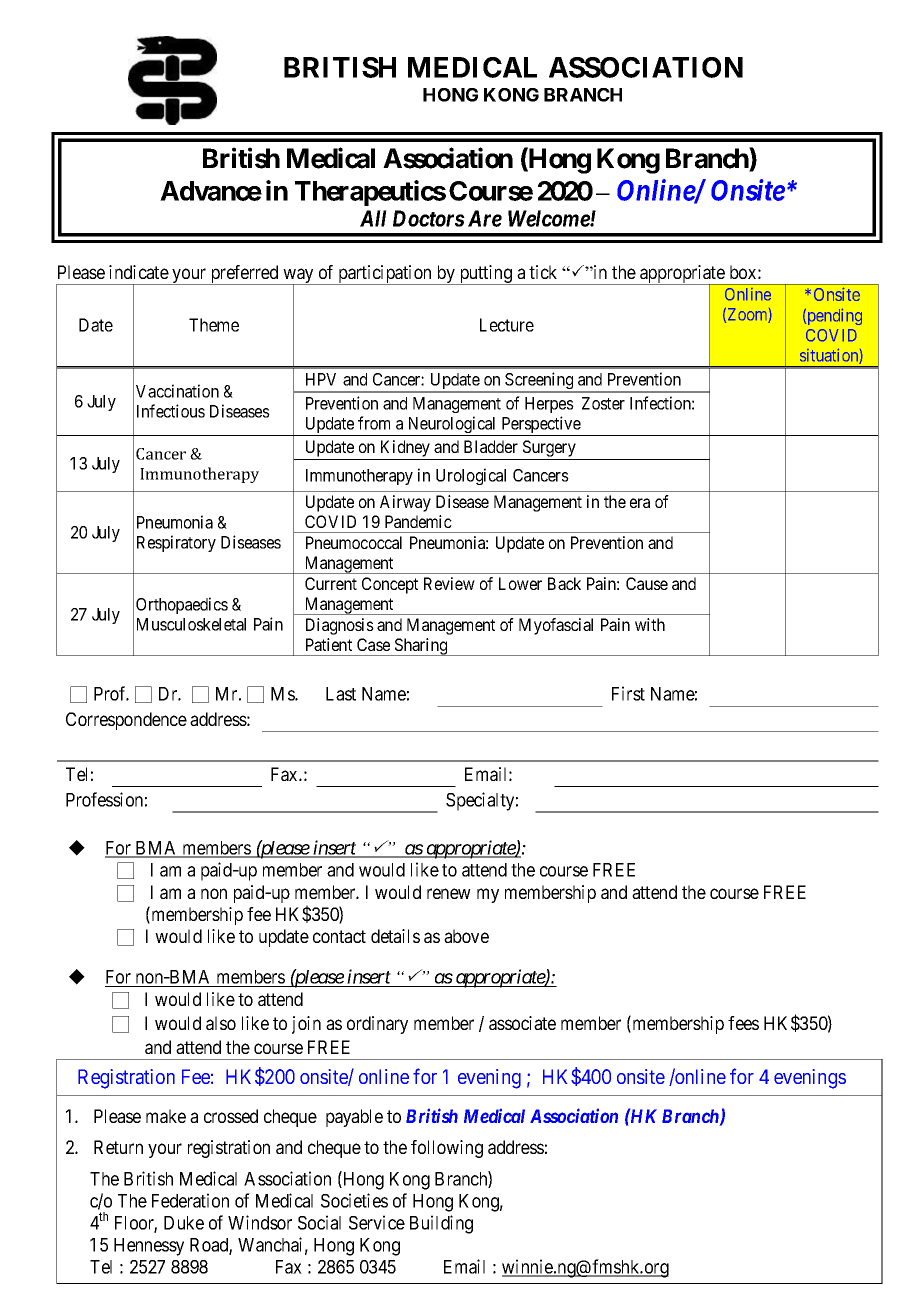 The image size is (924, 1307). Describe the element at coordinates (244, 275) in the screenshot. I see `preferred` at that location.
